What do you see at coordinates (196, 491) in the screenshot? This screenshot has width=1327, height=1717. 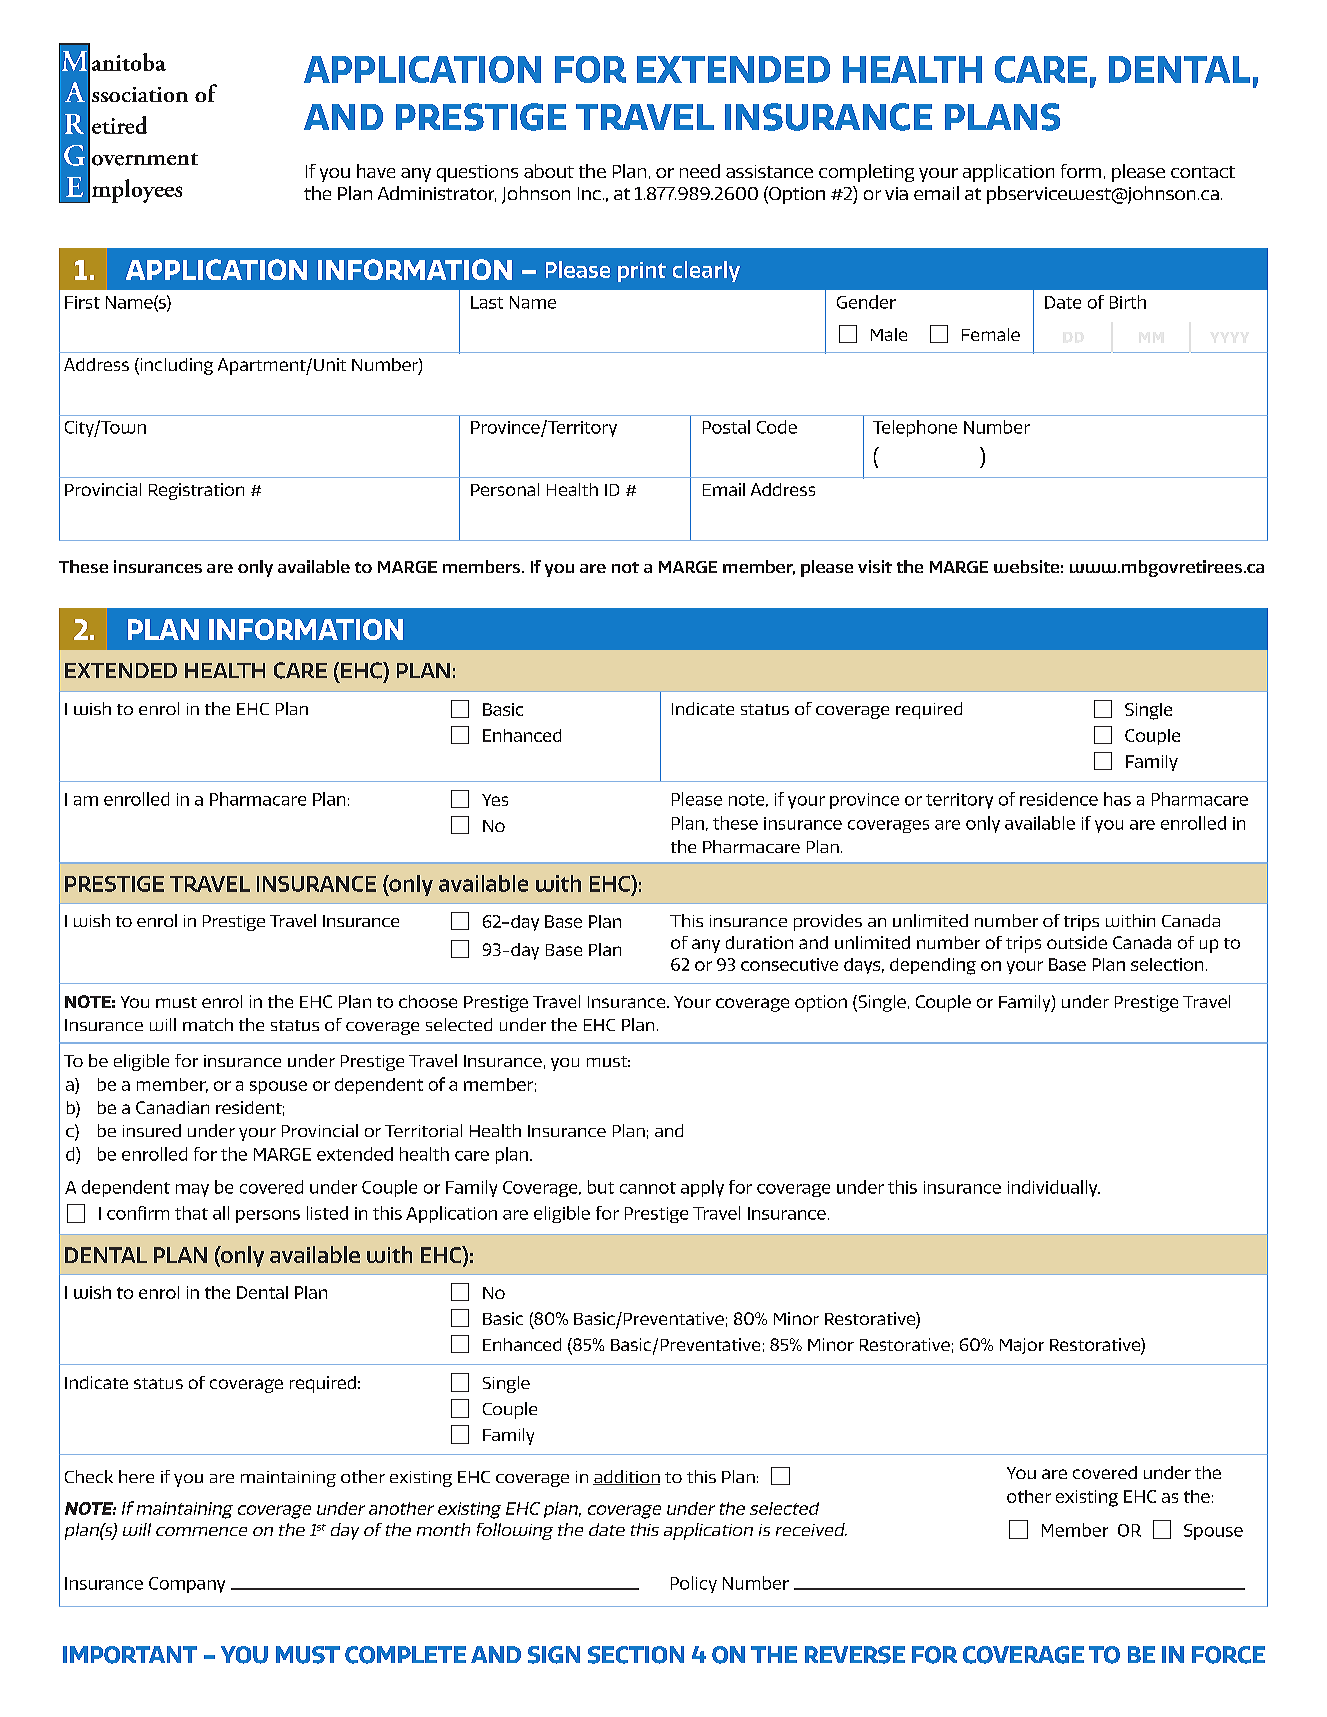 I see `Registration` at bounding box center [196, 491].
